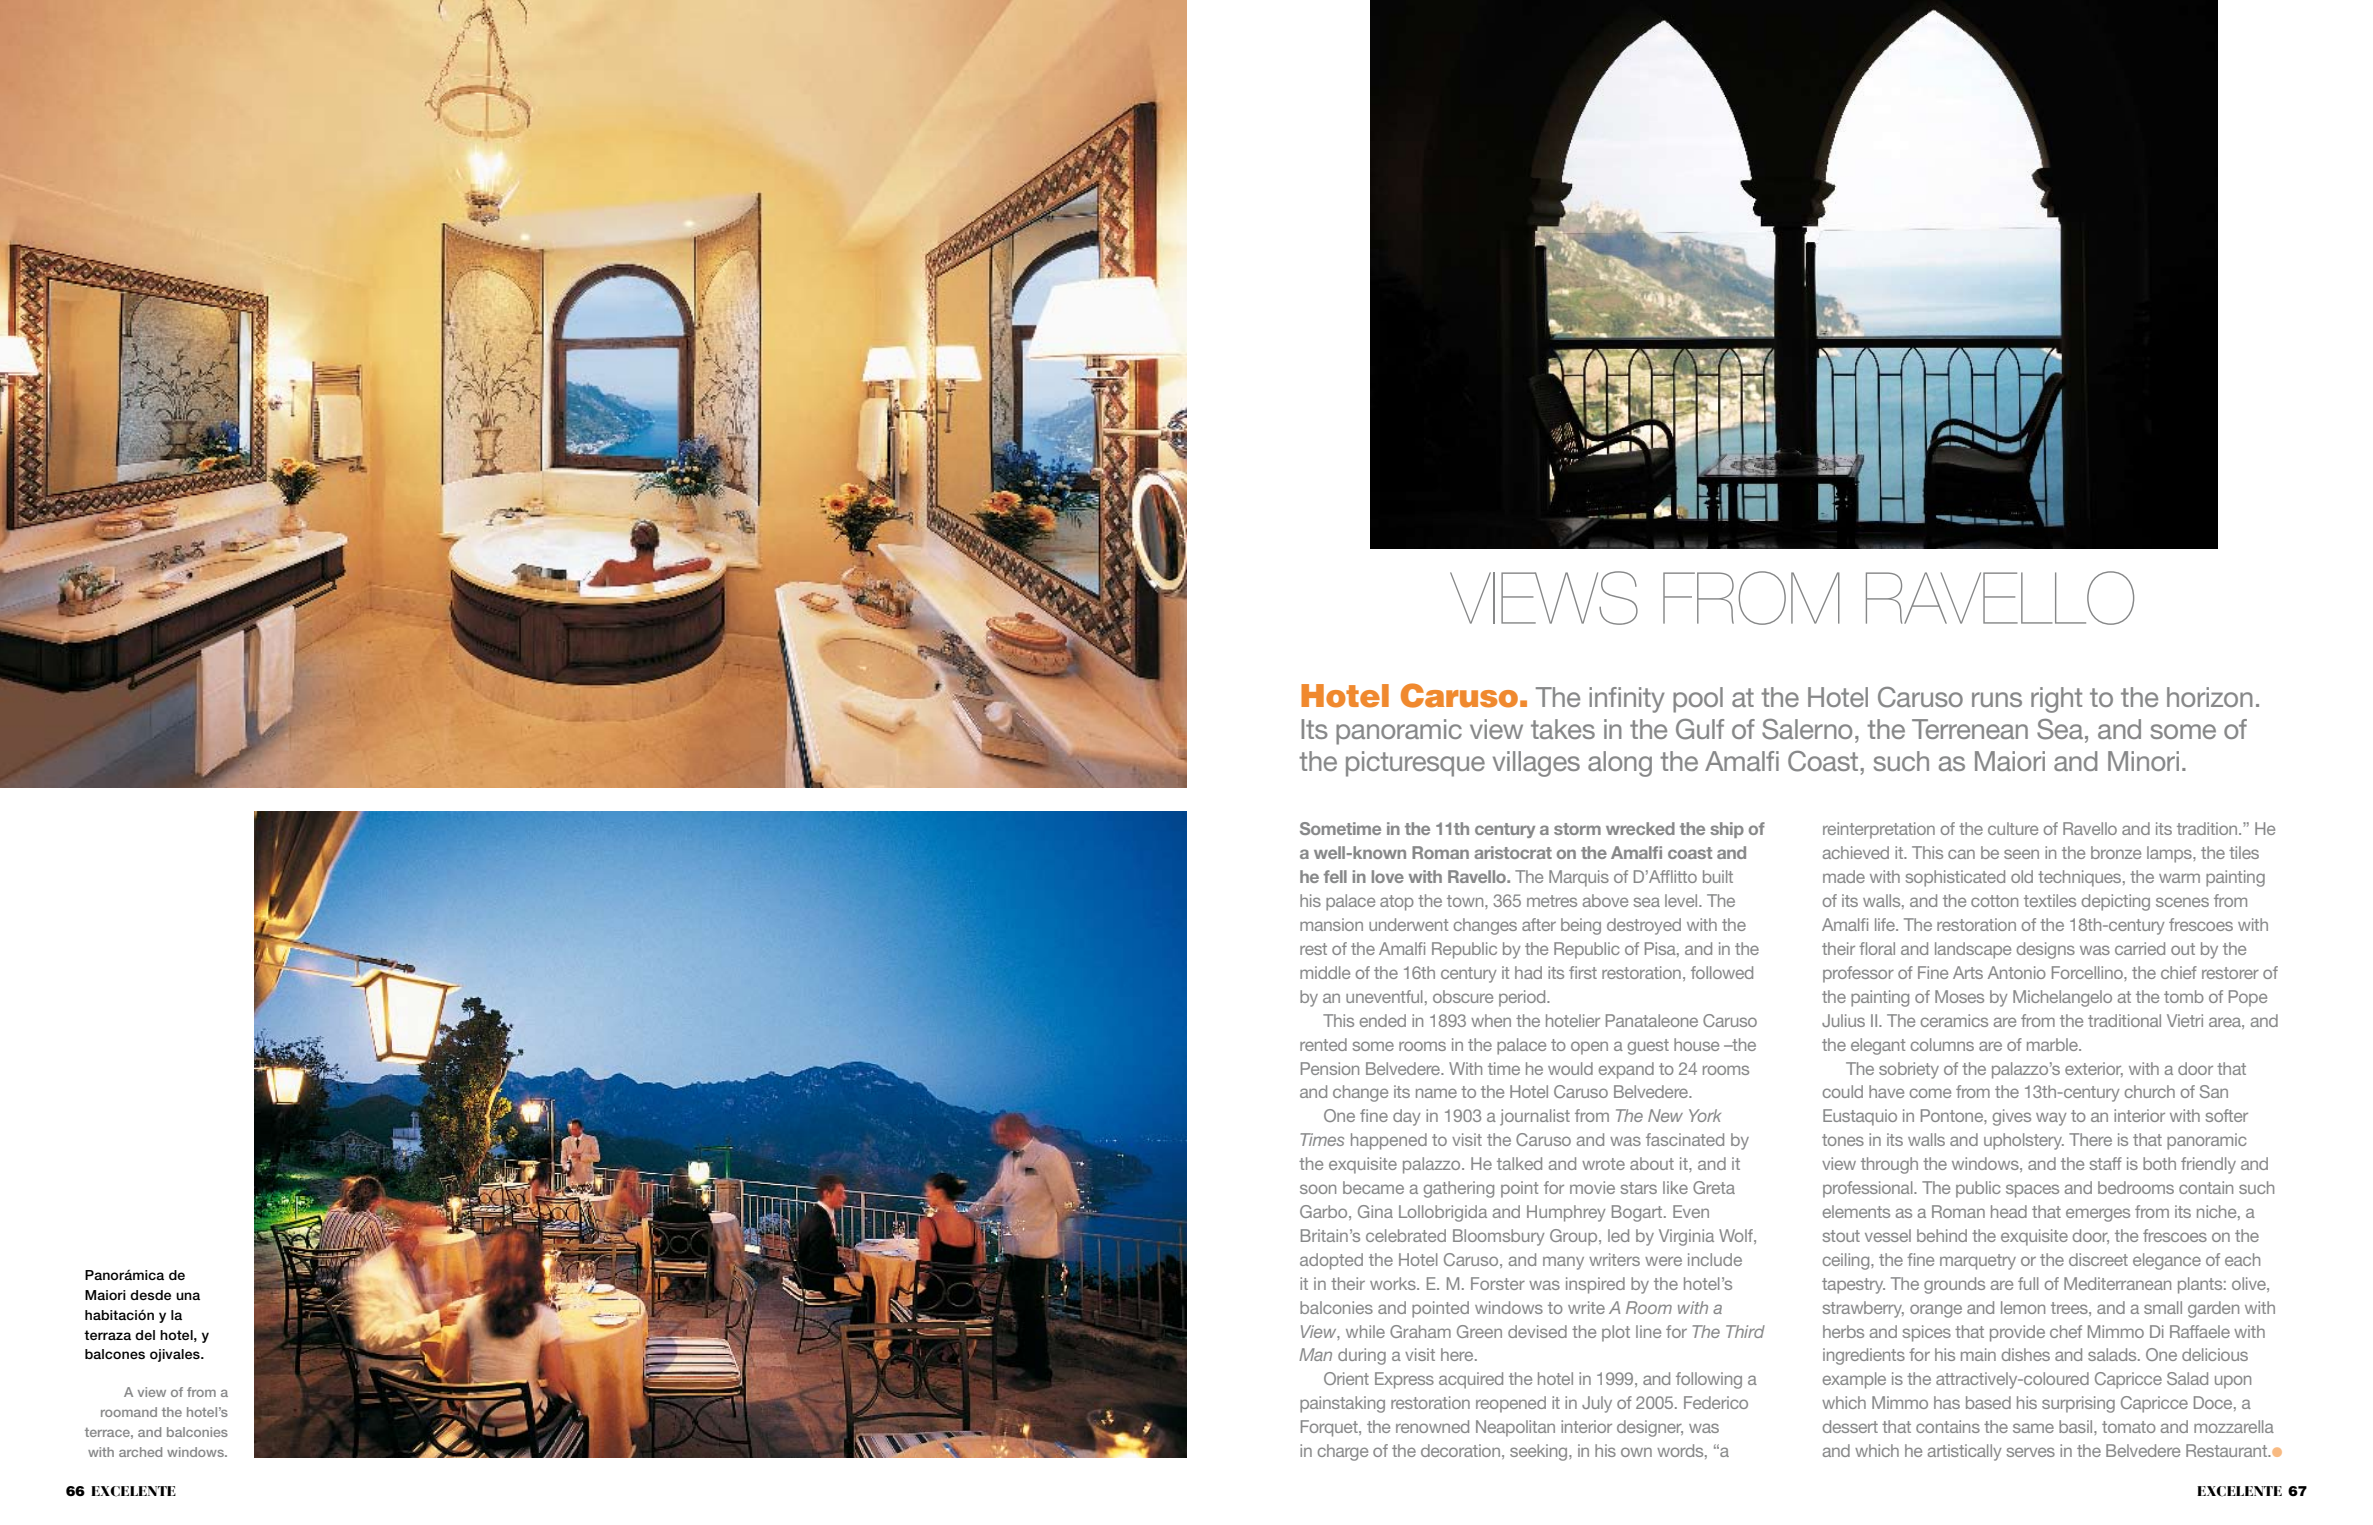 The width and height of the screenshot is (2373, 1525). Describe the element at coordinates (2028, 1283) in the screenshot. I see `full` at that location.
